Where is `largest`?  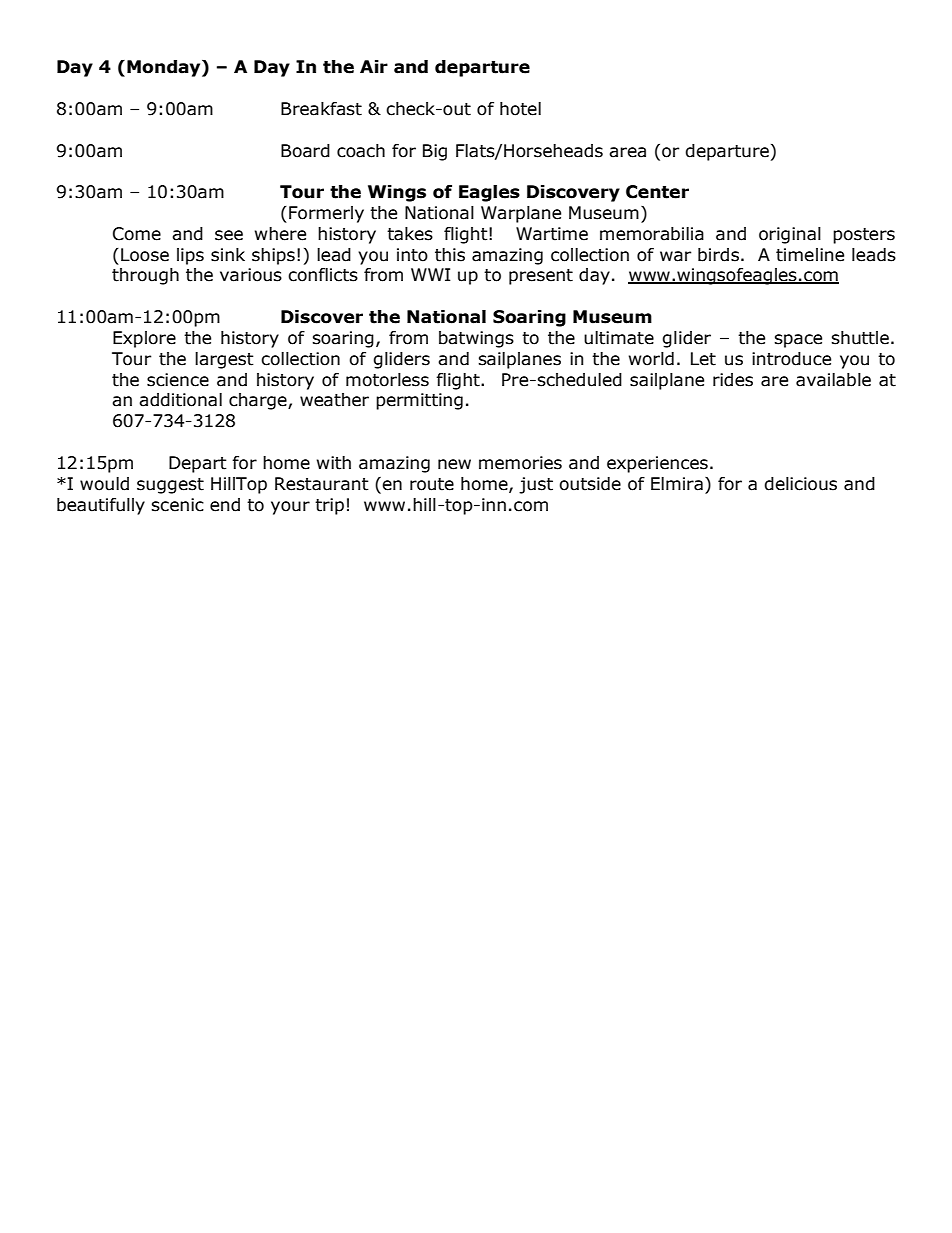
largest is located at coordinates (224, 360).
